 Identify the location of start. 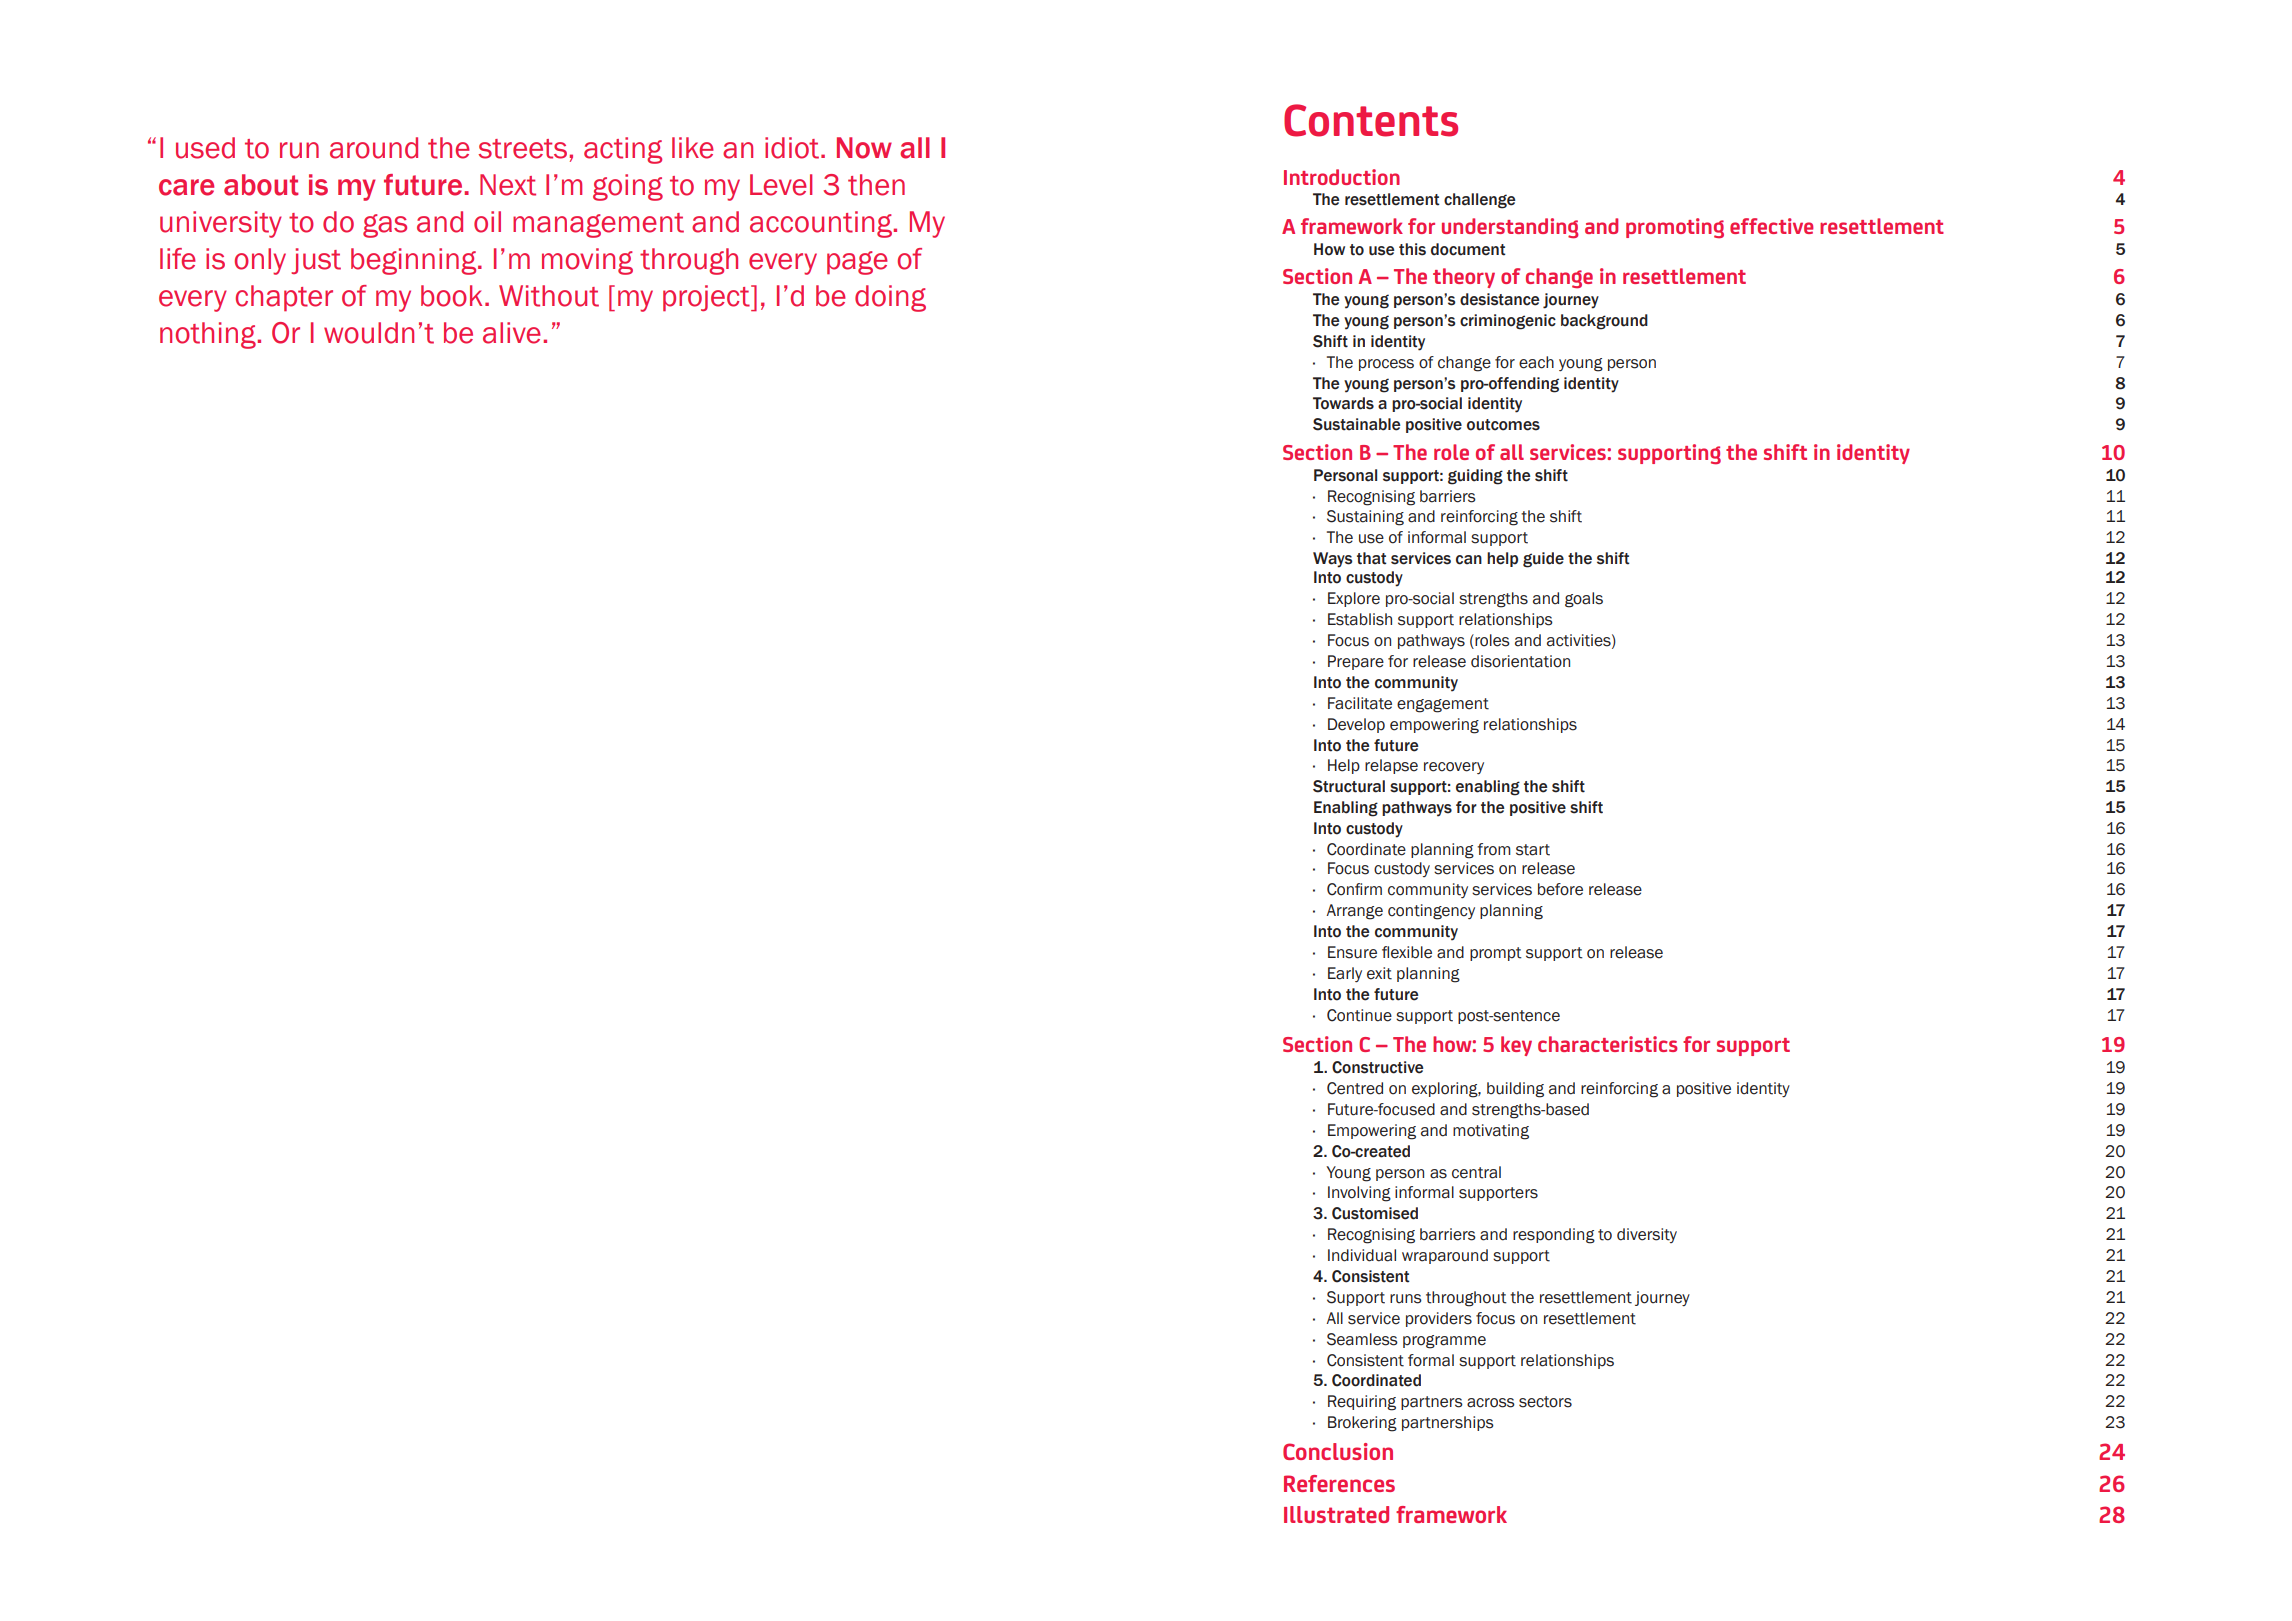
(1533, 850).
